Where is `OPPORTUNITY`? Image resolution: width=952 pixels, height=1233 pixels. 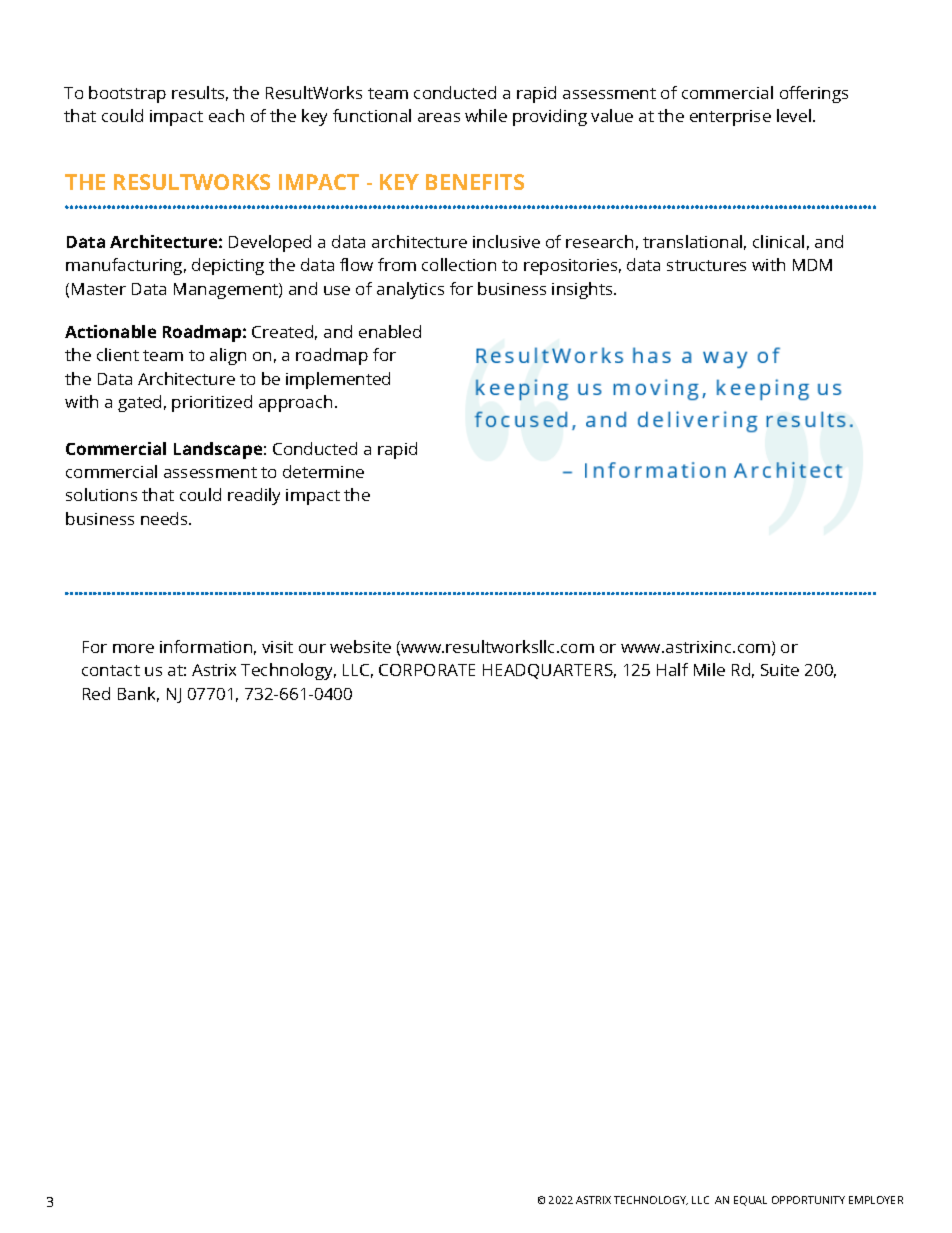 OPPORTUNITY is located at coordinates (808, 1200).
